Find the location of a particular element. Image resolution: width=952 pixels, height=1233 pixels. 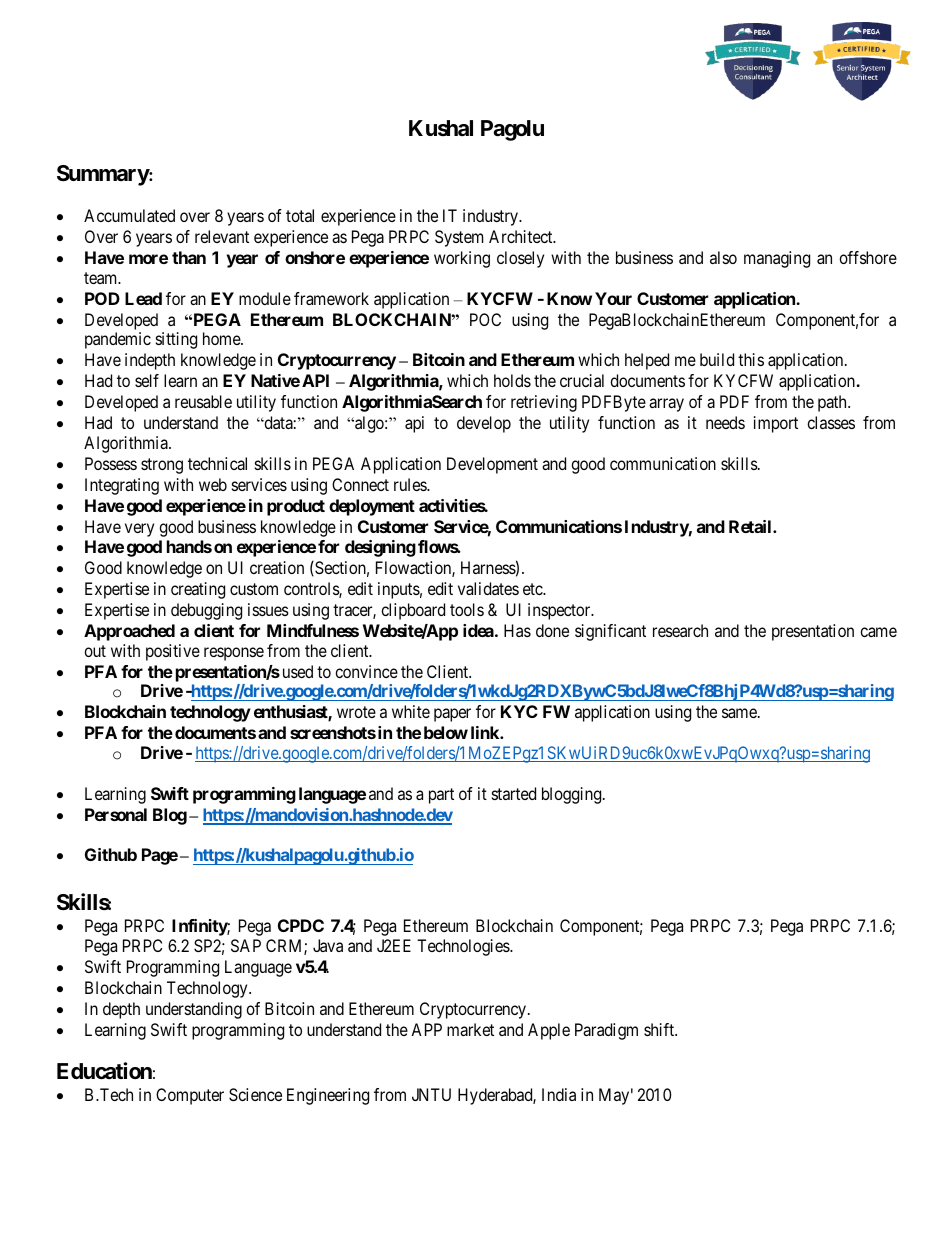

done is located at coordinates (552, 630).
